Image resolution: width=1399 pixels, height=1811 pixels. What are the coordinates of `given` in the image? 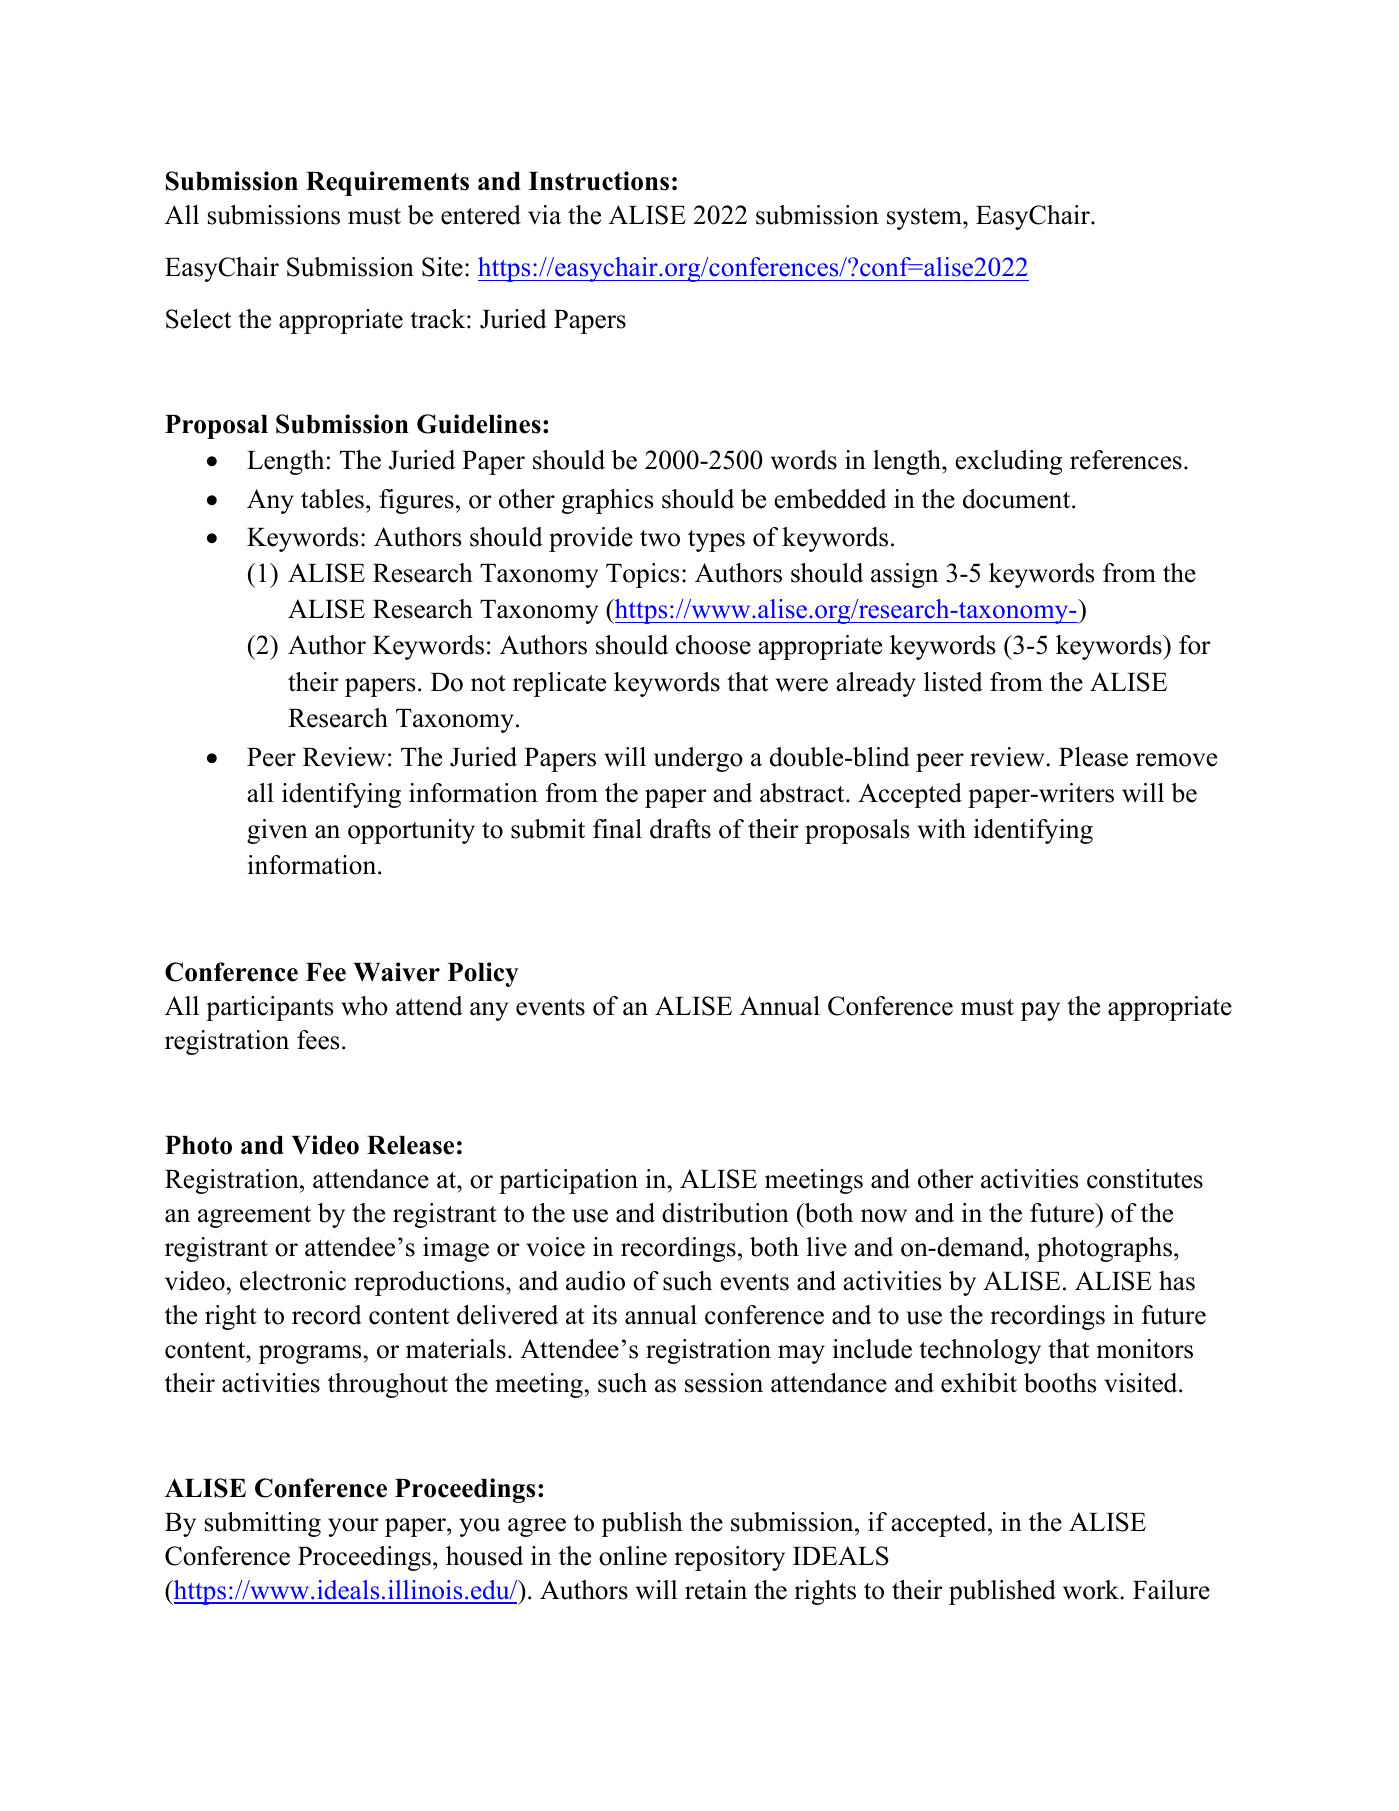 It's located at (277, 831).
